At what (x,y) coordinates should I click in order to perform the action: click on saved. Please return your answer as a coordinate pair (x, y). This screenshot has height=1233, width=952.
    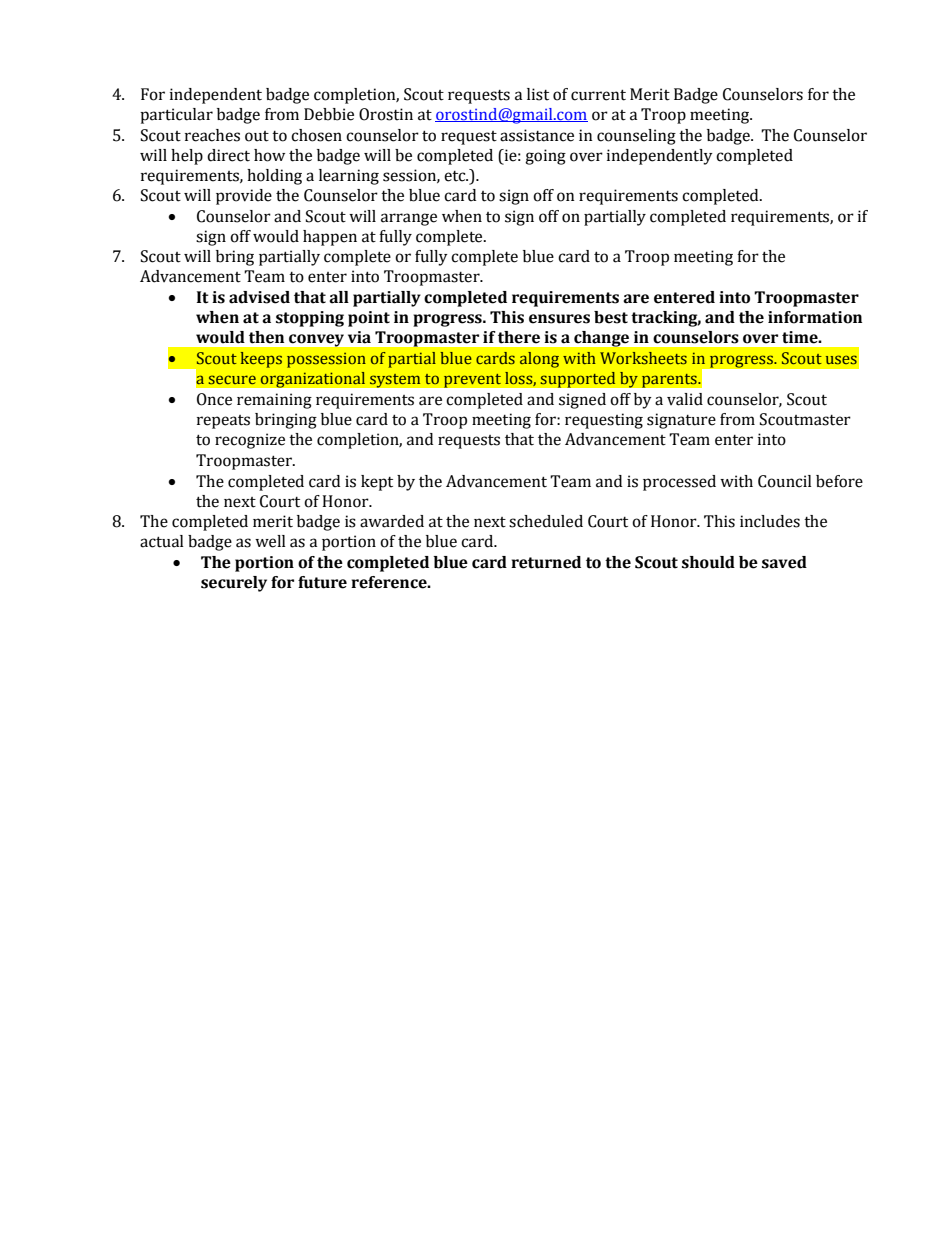
    Looking at the image, I should click on (784, 562).
